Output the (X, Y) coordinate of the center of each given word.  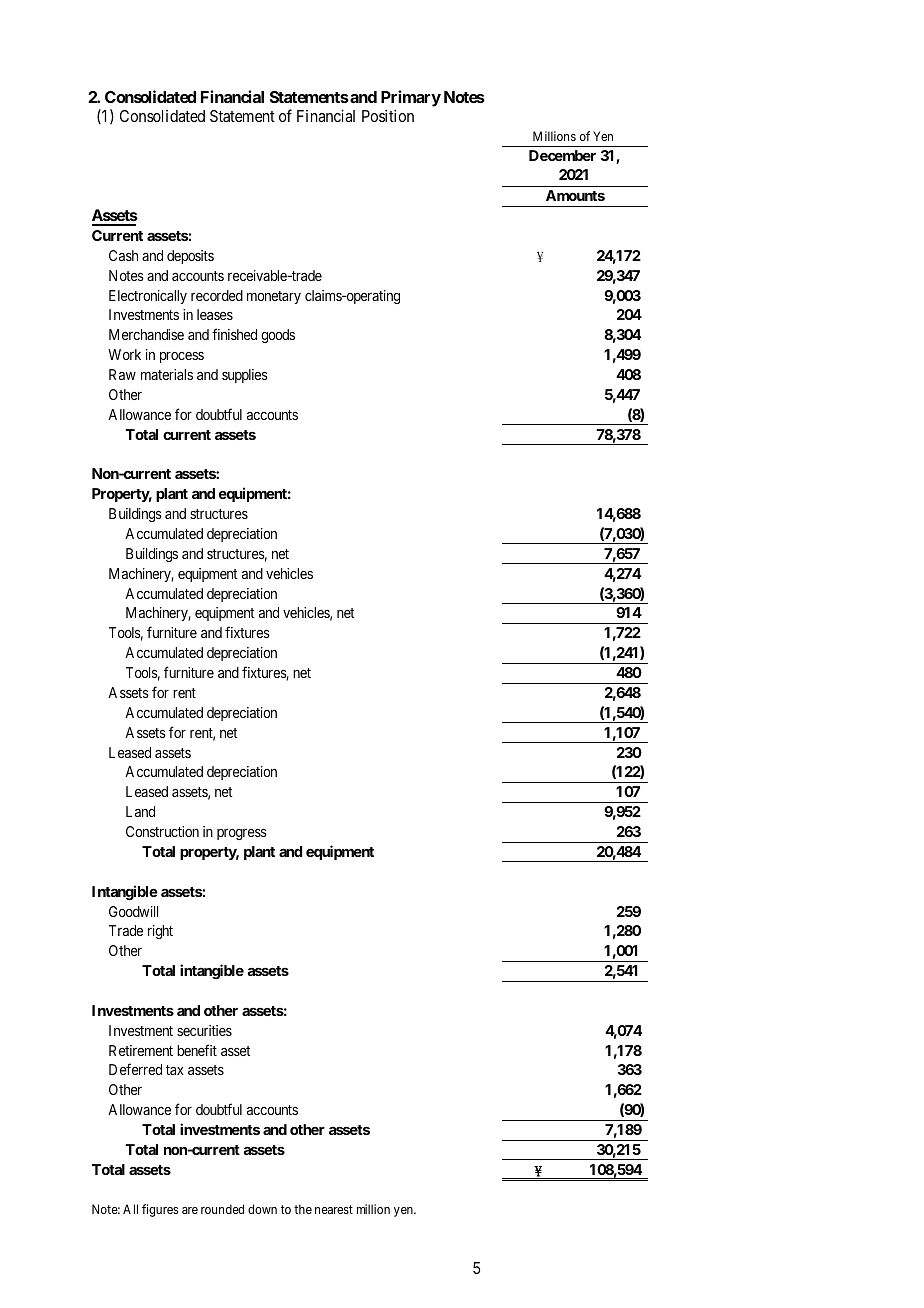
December (562, 155)
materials (167, 374)
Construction (162, 831)
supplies (245, 376)
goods (278, 336)
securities (204, 1030)
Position (388, 115)
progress (242, 834)
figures (160, 1210)
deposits (190, 257)
